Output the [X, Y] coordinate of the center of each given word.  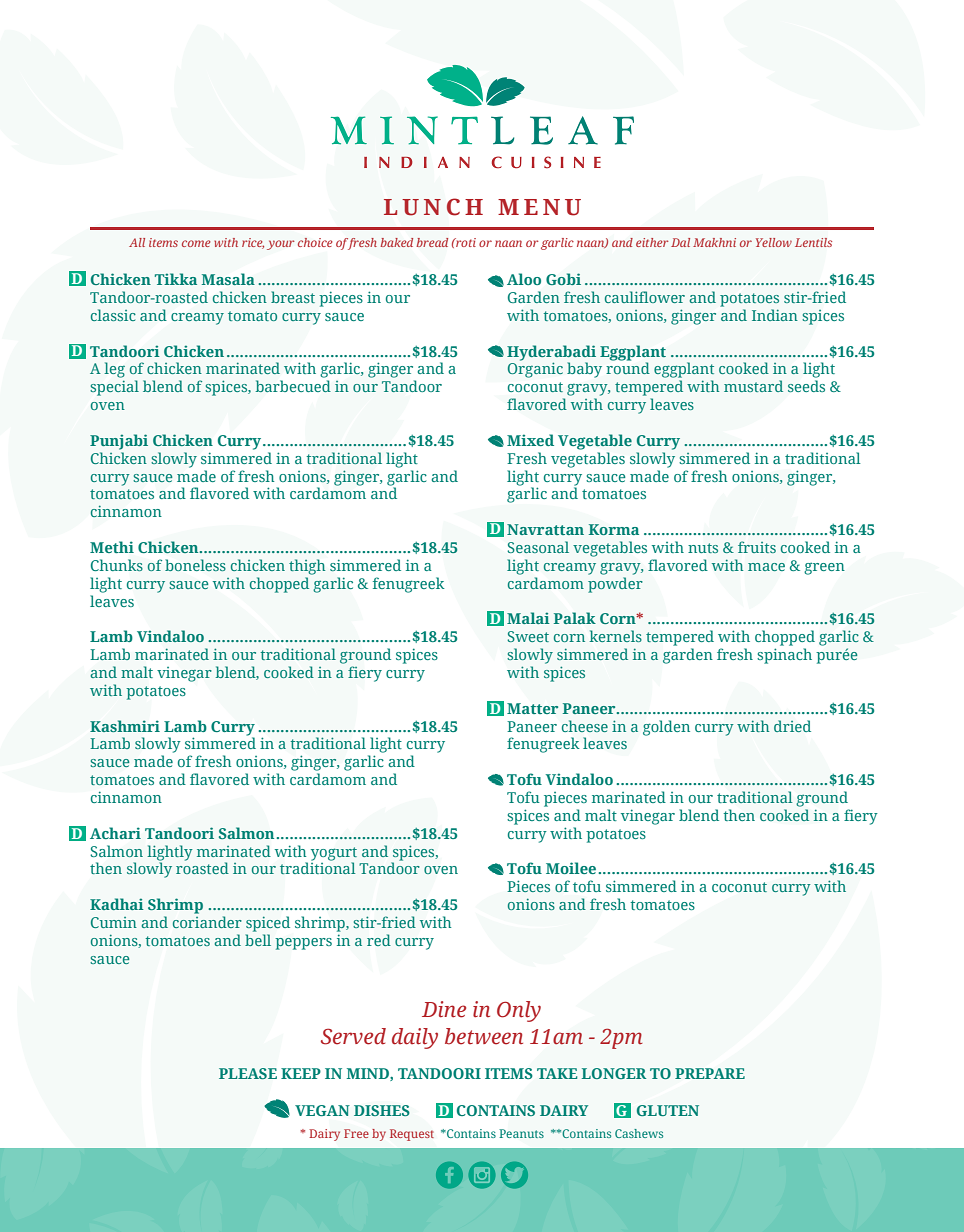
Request [412, 1135]
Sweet [528, 636]
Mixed [530, 440]
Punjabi [119, 442]
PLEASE [248, 1073]
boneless [195, 565]
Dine [444, 1009]
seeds [806, 386]
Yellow [774, 242]
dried [792, 726]
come [196, 243]
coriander [207, 922]
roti [465, 242]
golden [666, 728]
